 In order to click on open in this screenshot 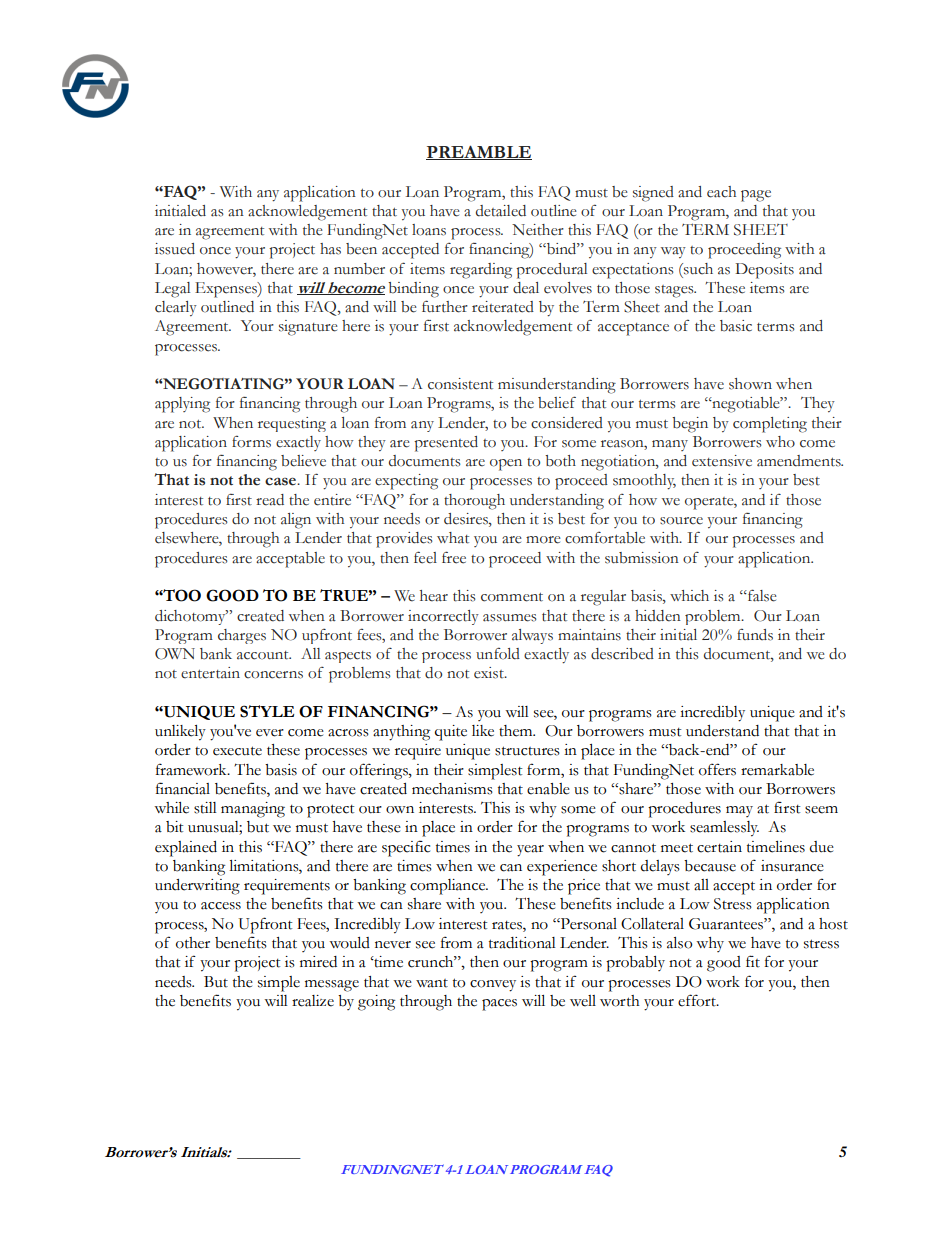, I will do `click(506, 465)`.
